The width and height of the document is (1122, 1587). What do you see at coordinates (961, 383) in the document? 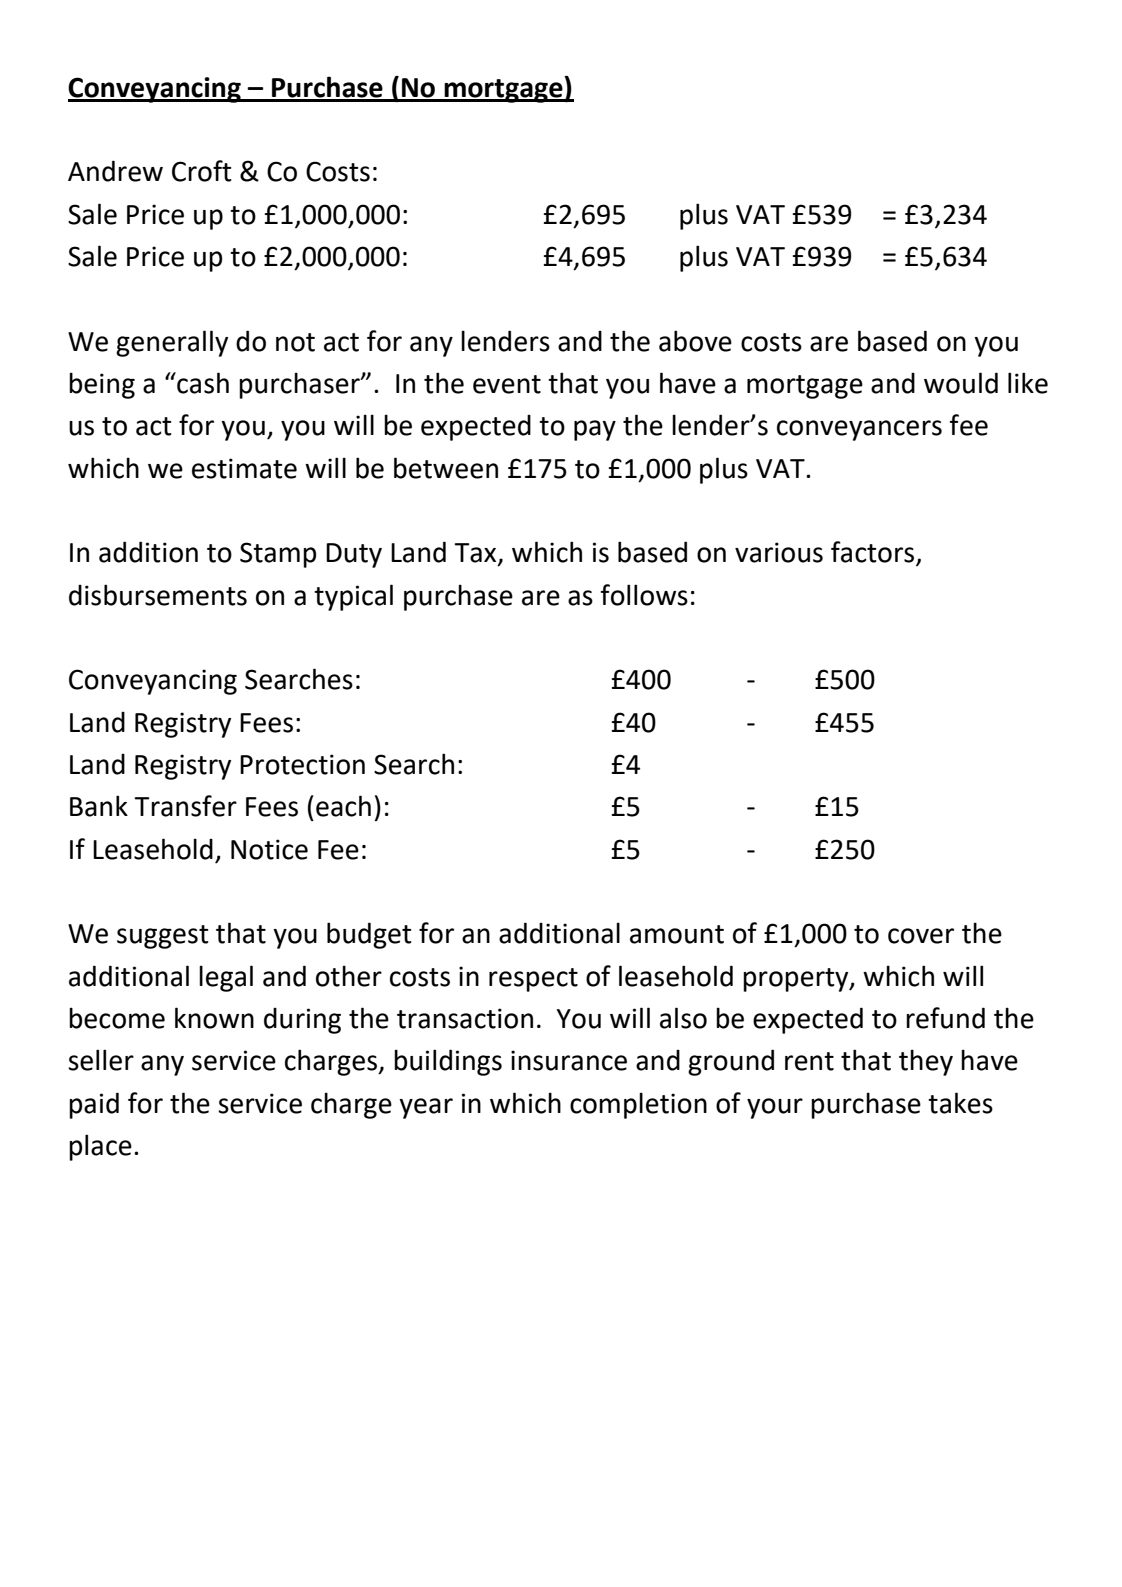
I see `would` at bounding box center [961, 383].
